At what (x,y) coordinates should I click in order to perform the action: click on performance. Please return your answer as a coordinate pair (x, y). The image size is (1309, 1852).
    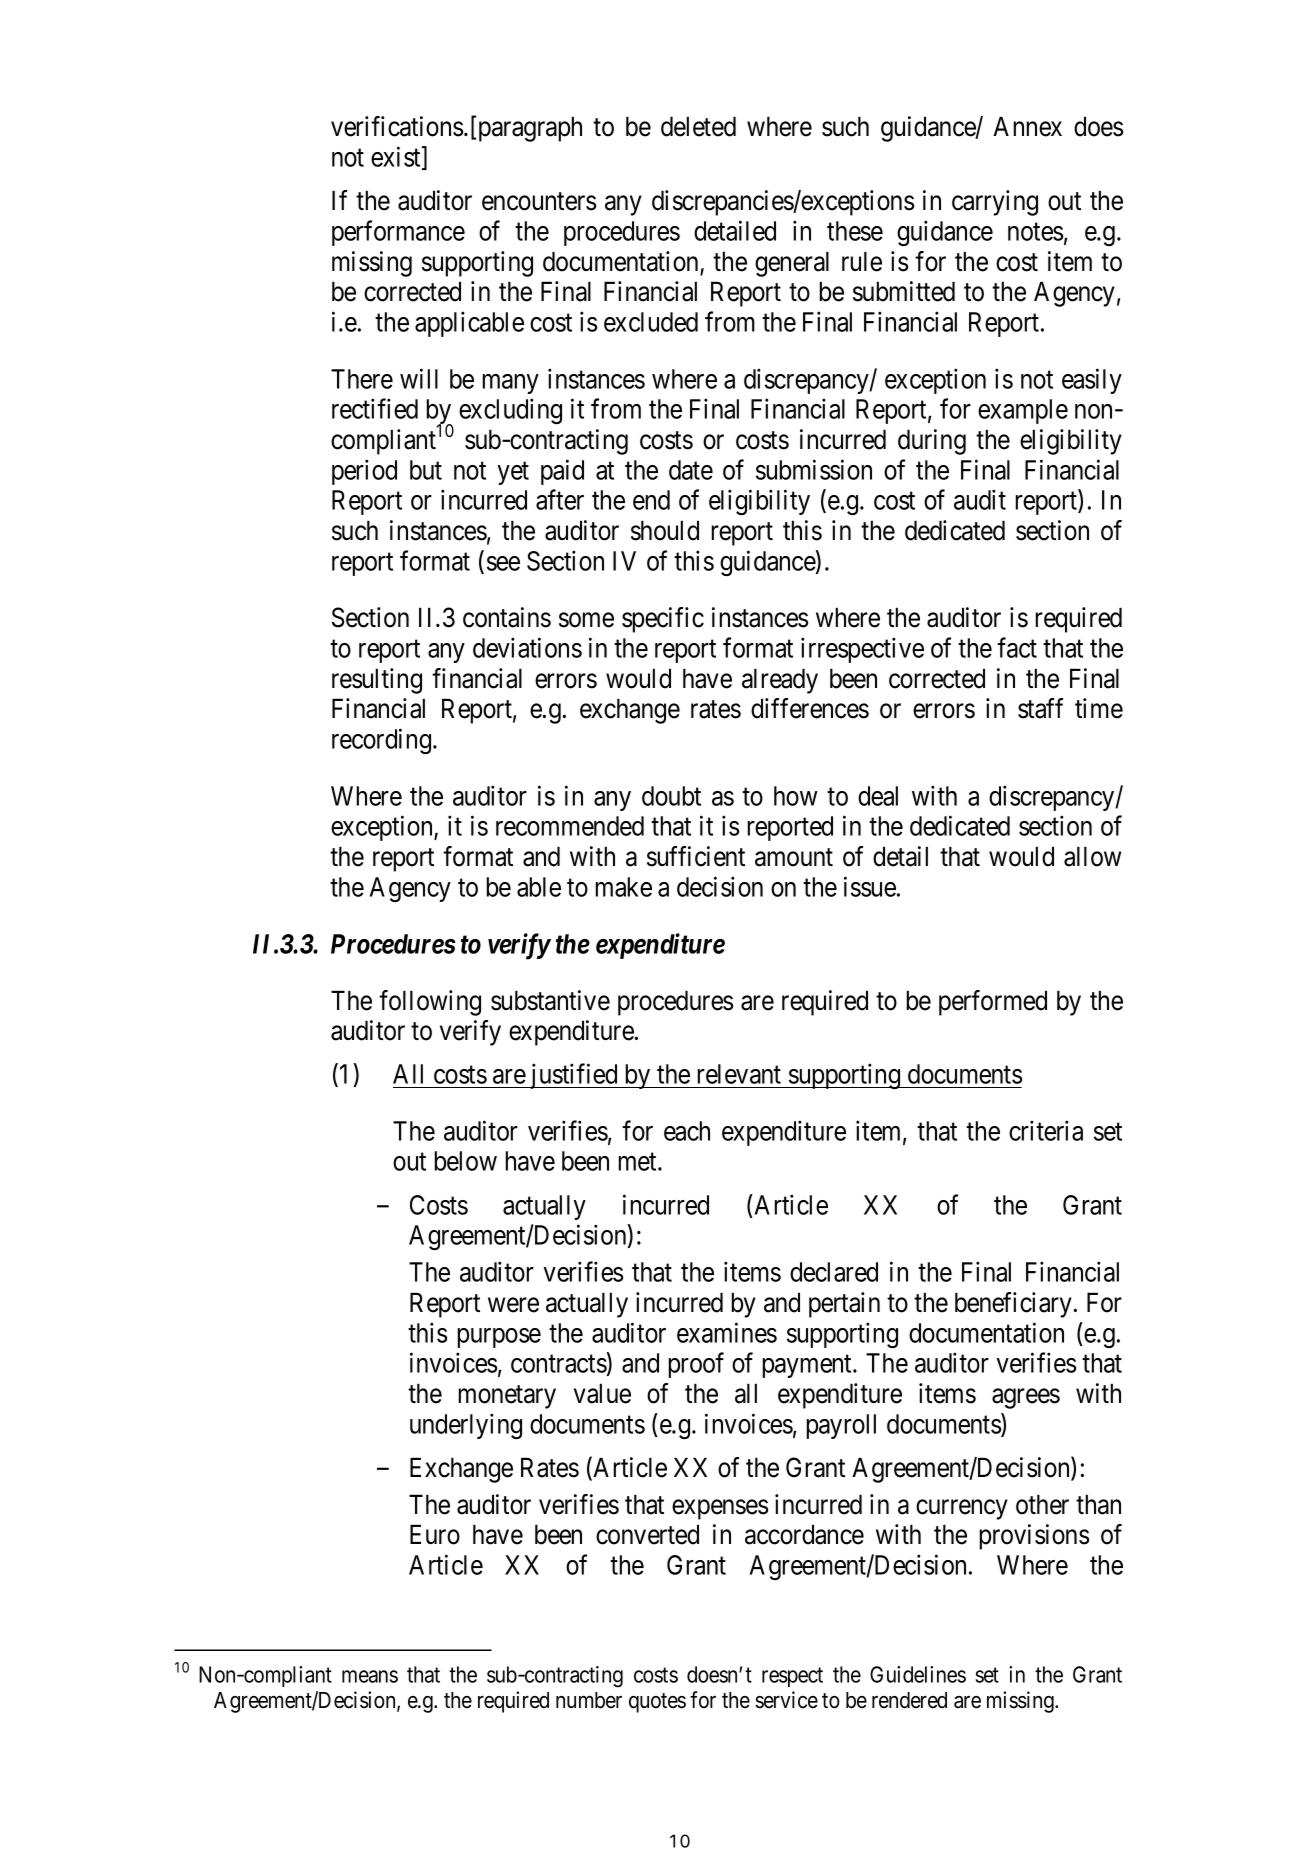
    Looking at the image, I should click on (398, 233).
